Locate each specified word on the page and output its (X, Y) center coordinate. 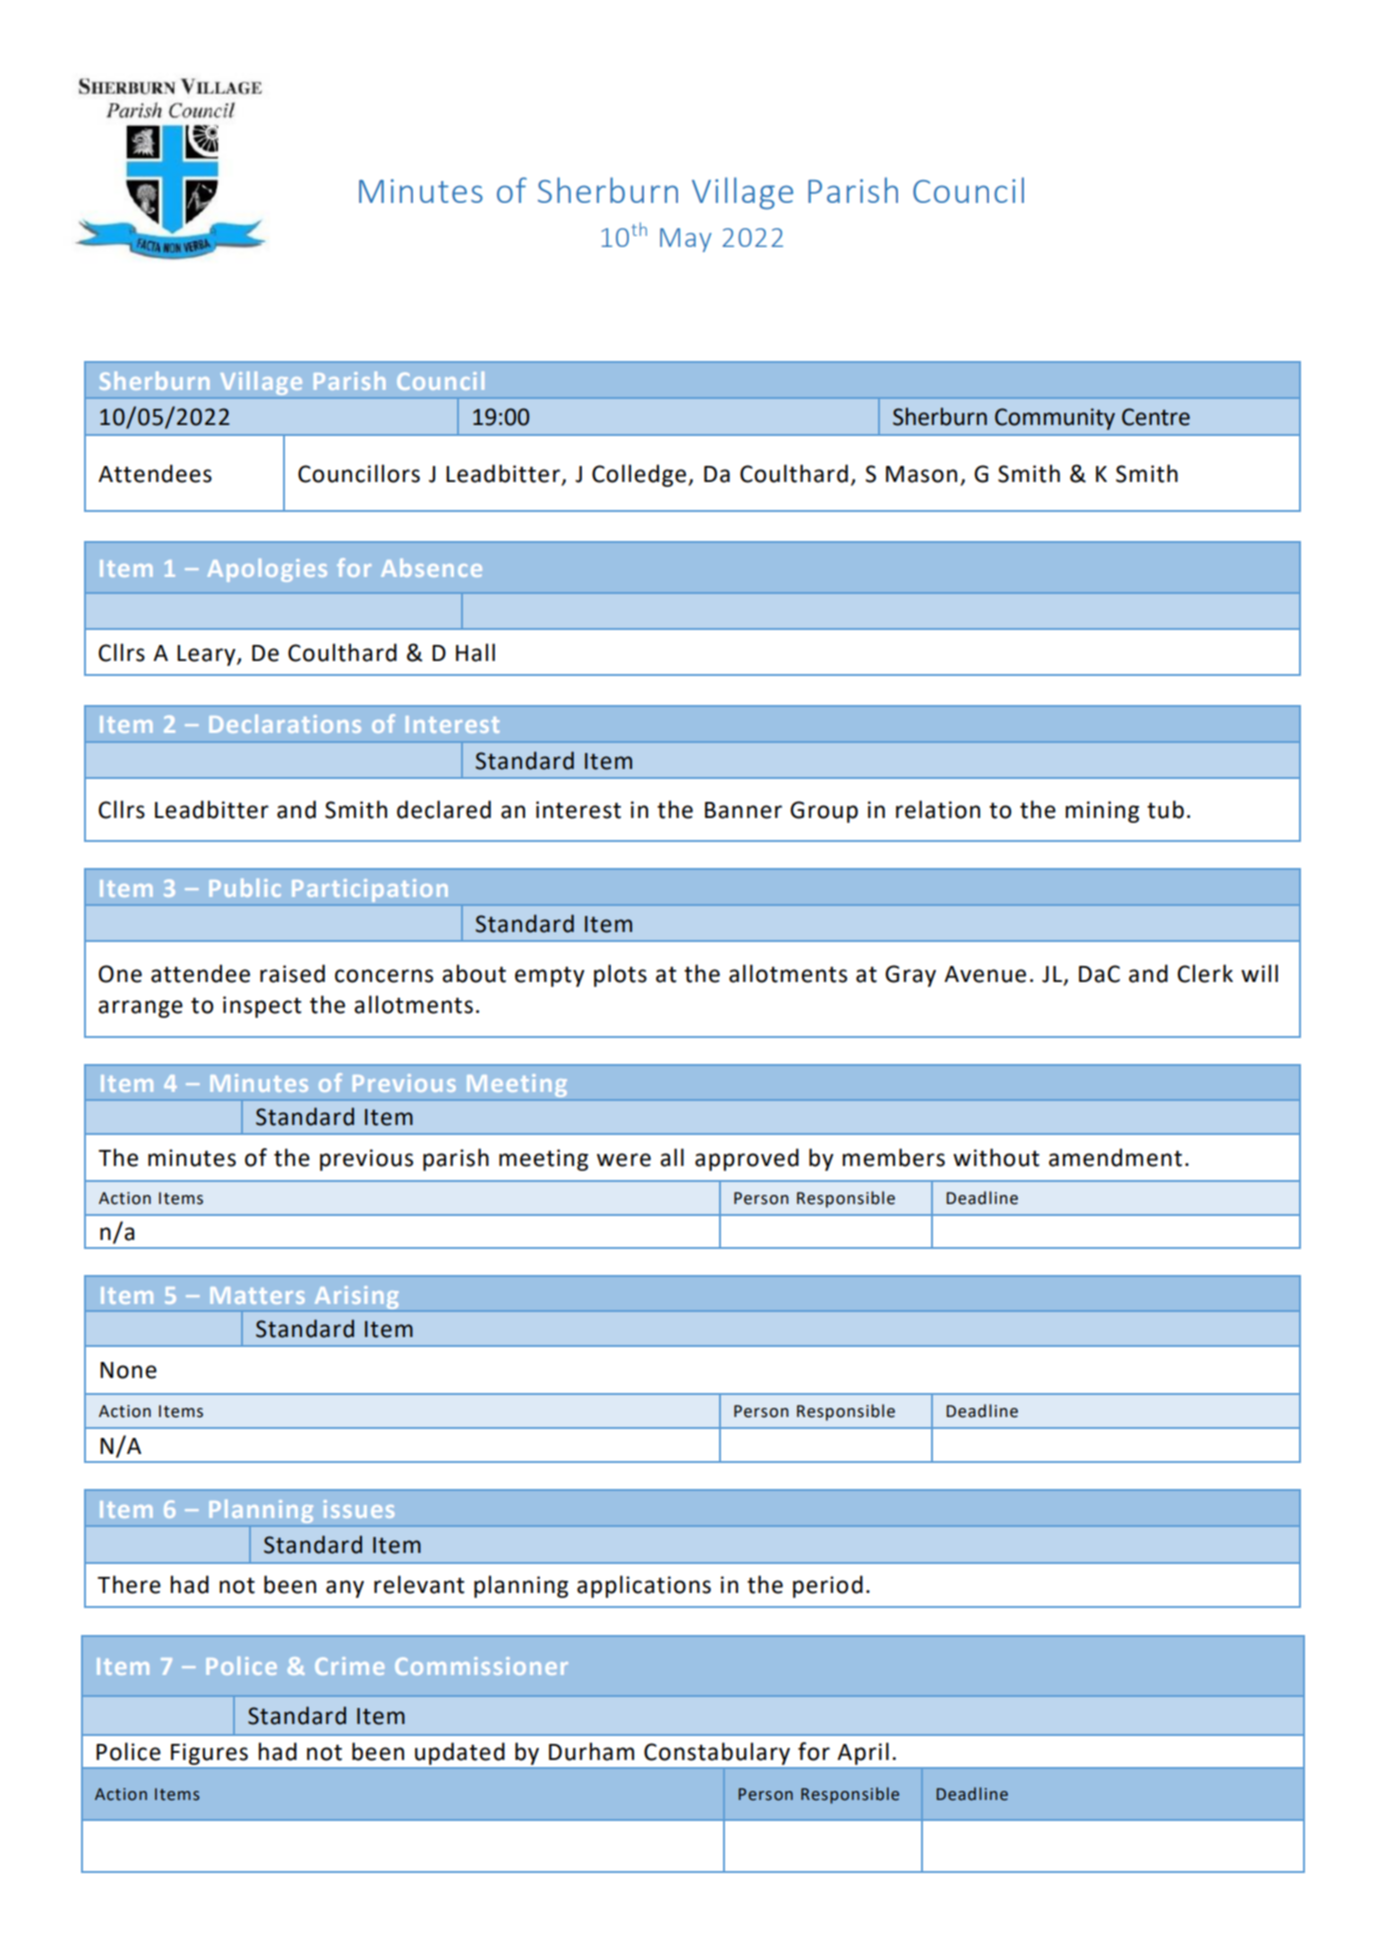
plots (620, 975)
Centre (1156, 417)
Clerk (1205, 973)
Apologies (267, 570)
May (686, 240)
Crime (349, 1666)
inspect (262, 1007)
